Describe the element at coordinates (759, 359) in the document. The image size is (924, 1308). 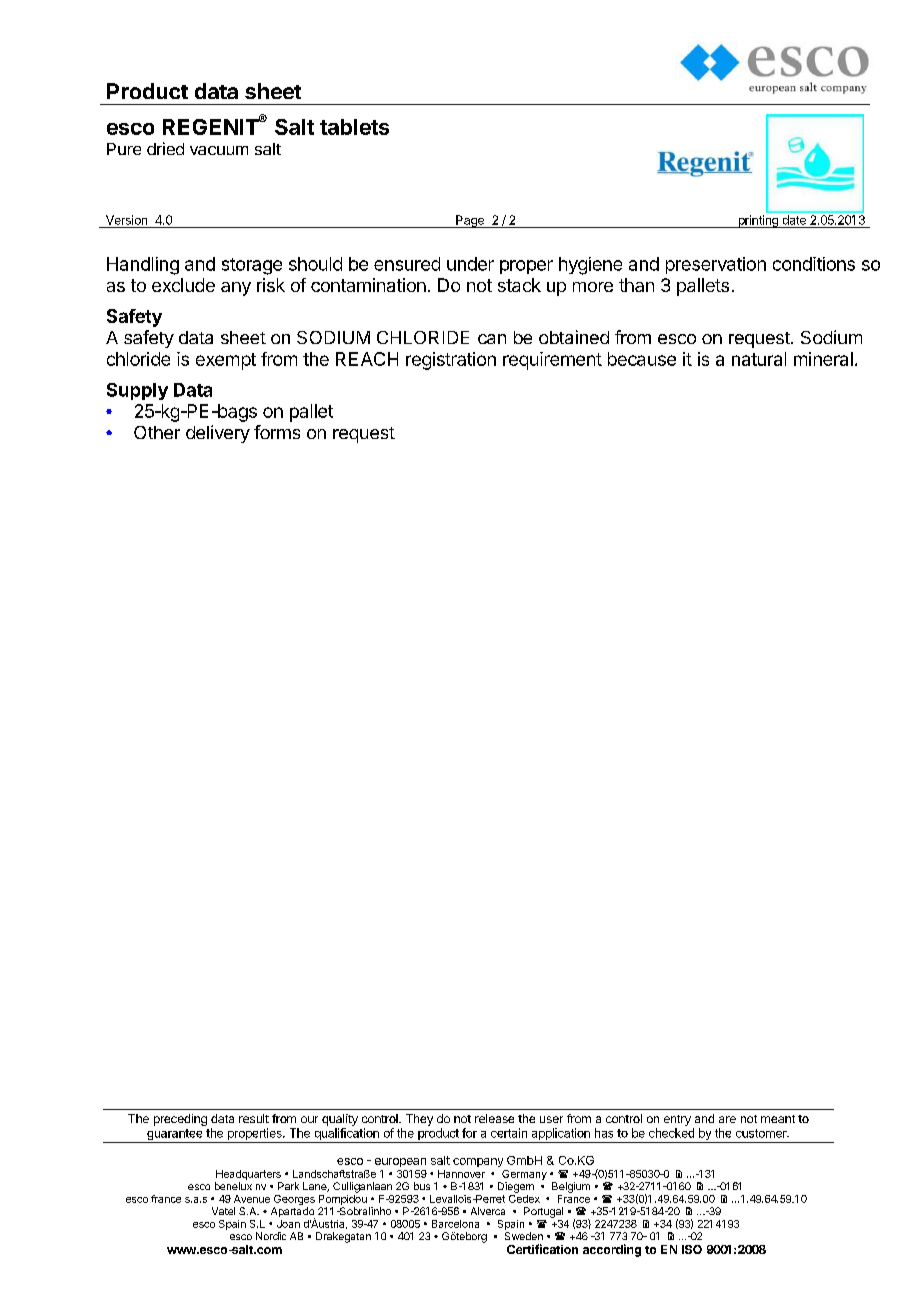
I see `natural` at that location.
